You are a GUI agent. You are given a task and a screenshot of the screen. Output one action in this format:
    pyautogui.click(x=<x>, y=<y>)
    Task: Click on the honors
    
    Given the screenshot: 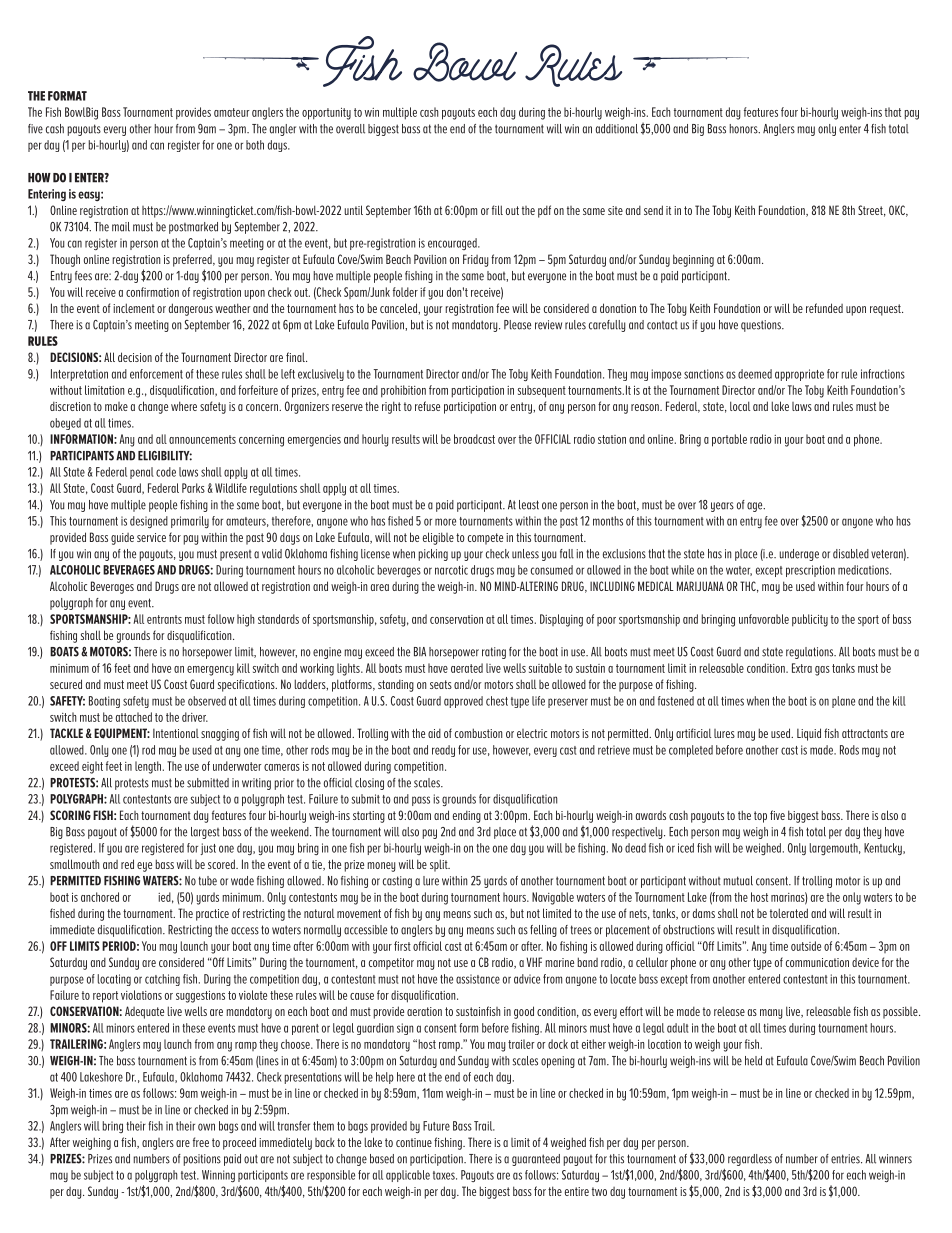 What is the action you would take?
    pyautogui.click(x=745, y=129)
